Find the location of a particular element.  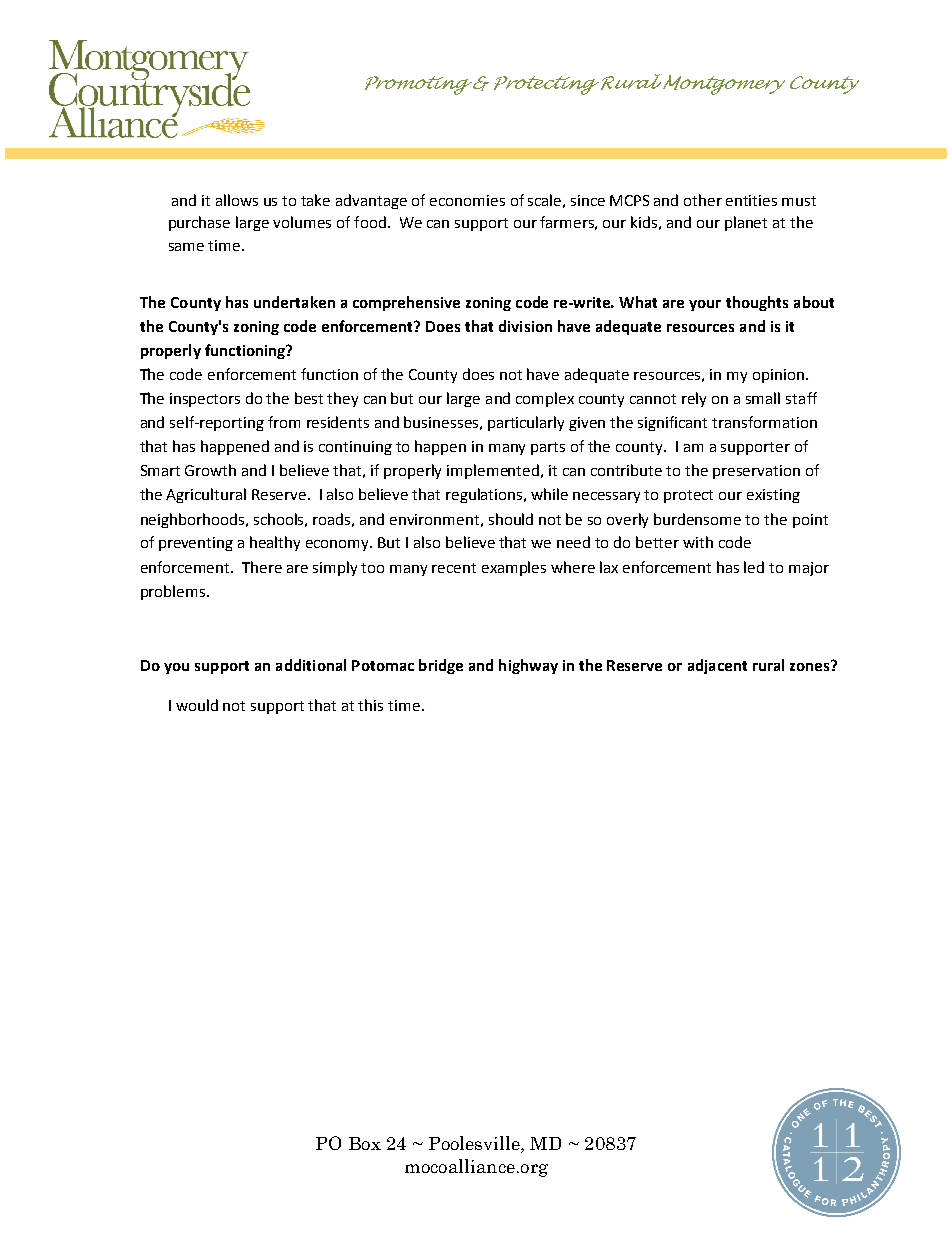

preservation is located at coordinates (756, 472).
